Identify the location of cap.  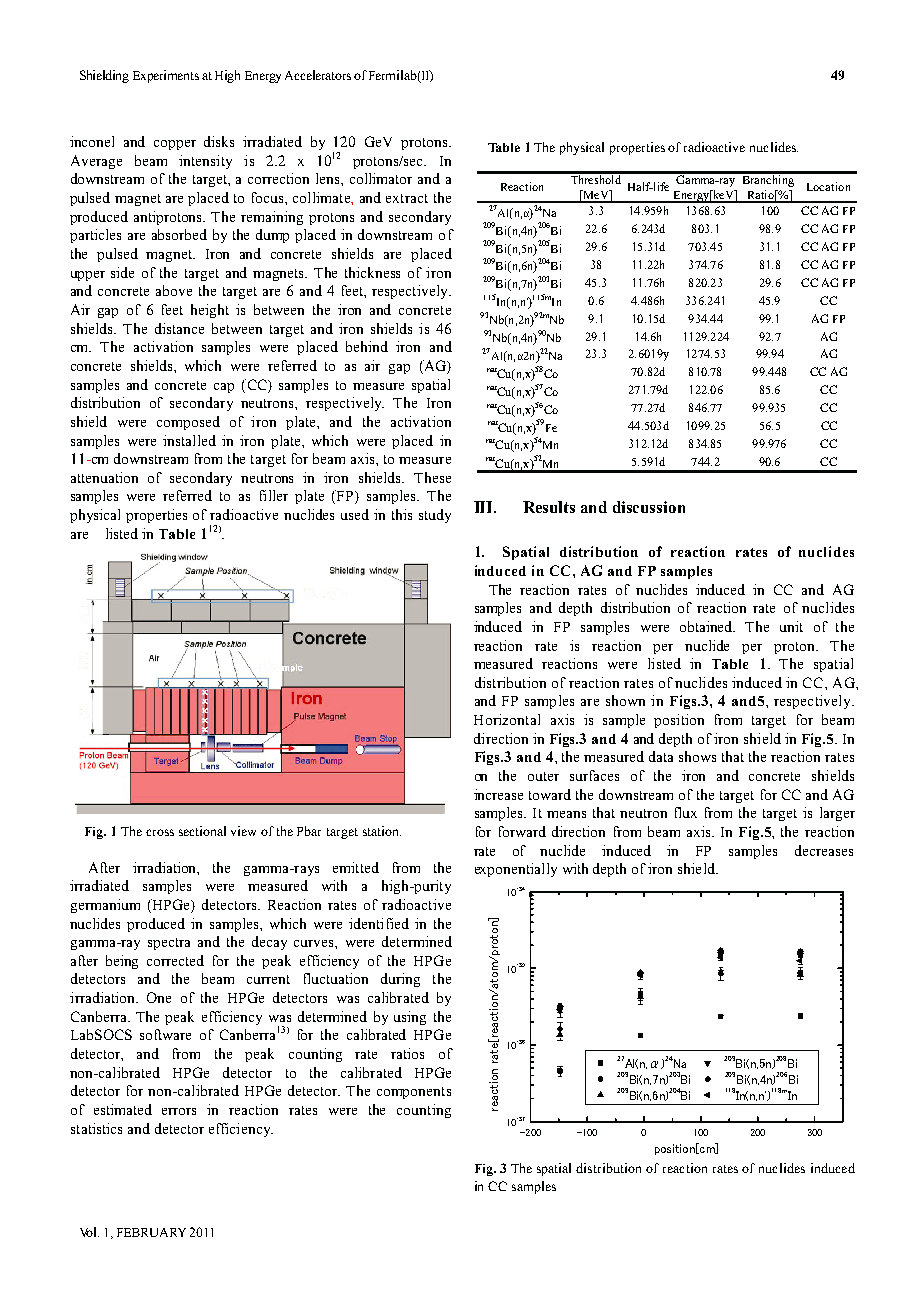
(224, 388).
